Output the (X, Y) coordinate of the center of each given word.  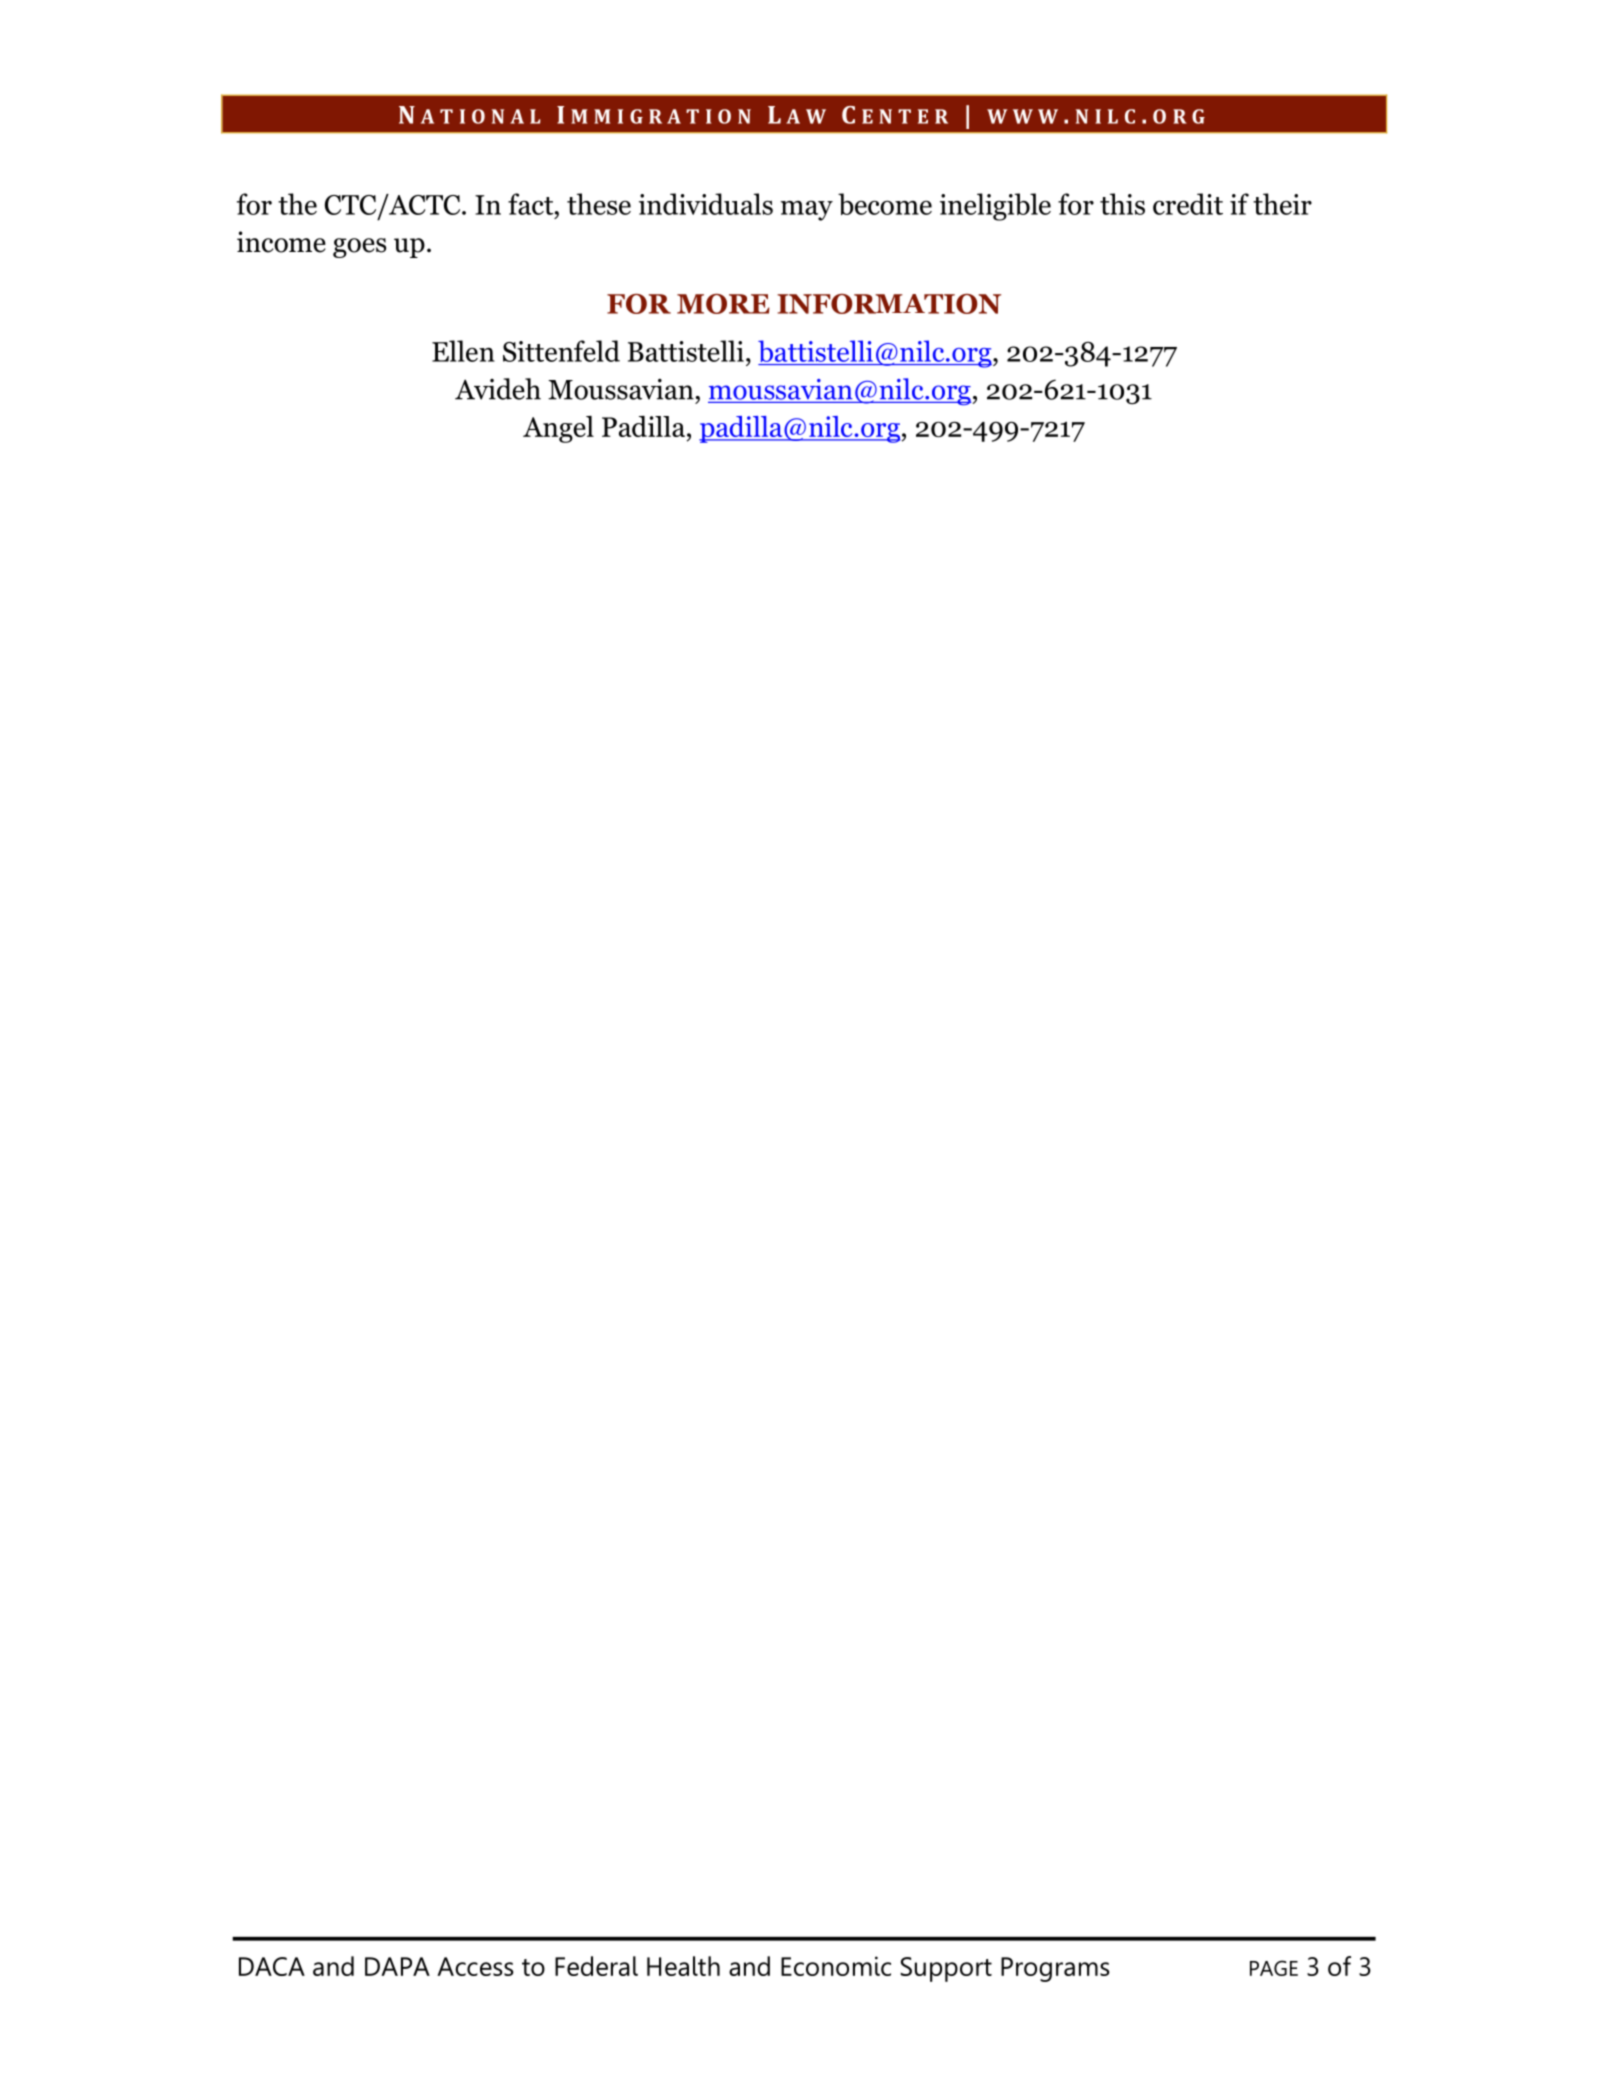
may (807, 210)
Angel (558, 429)
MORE (723, 304)
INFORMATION (889, 304)
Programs (1055, 1969)
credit (1188, 204)
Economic (836, 1966)
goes (359, 248)
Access (475, 1966)
